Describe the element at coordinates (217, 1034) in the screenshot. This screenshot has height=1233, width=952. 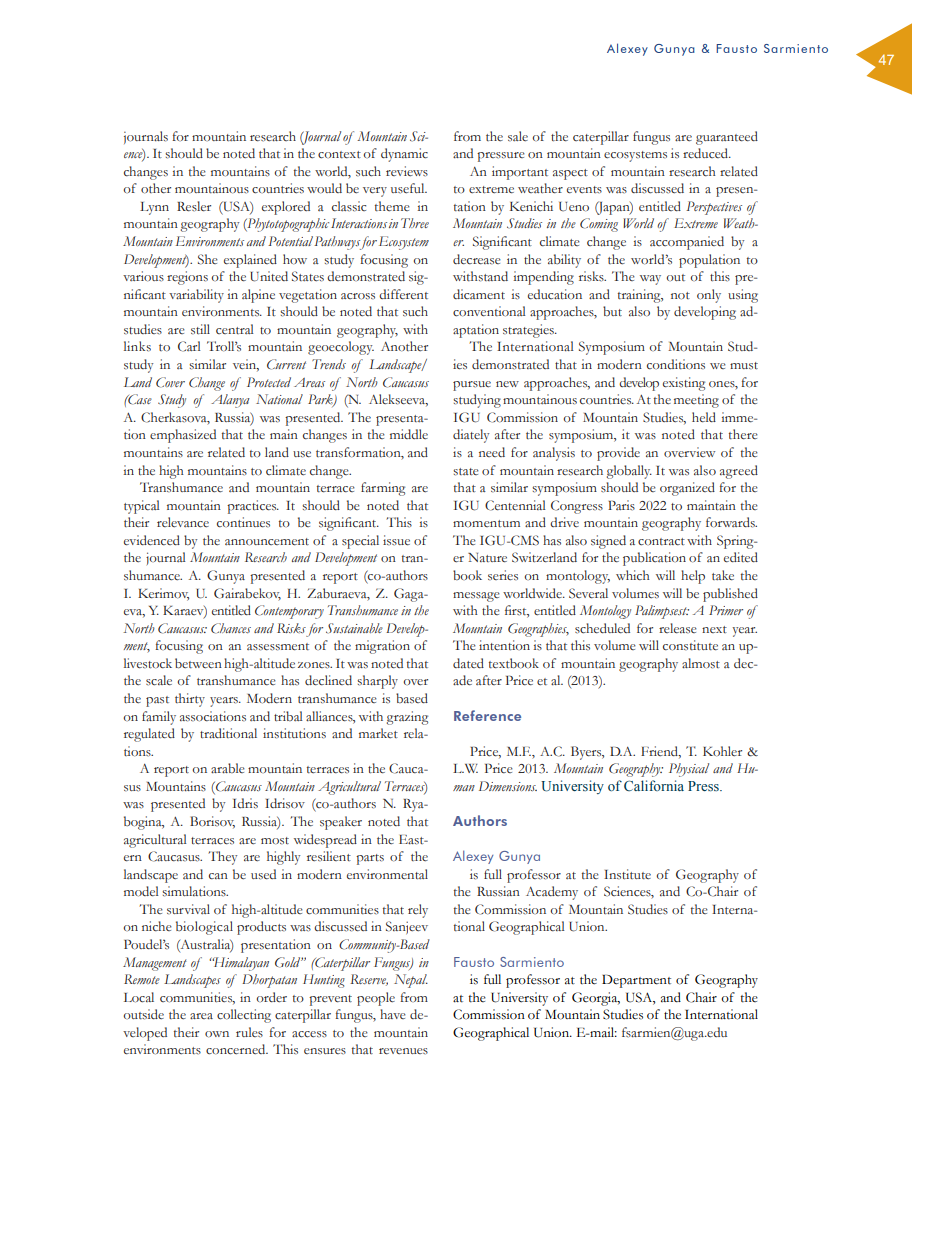
I see `own` at that location.
